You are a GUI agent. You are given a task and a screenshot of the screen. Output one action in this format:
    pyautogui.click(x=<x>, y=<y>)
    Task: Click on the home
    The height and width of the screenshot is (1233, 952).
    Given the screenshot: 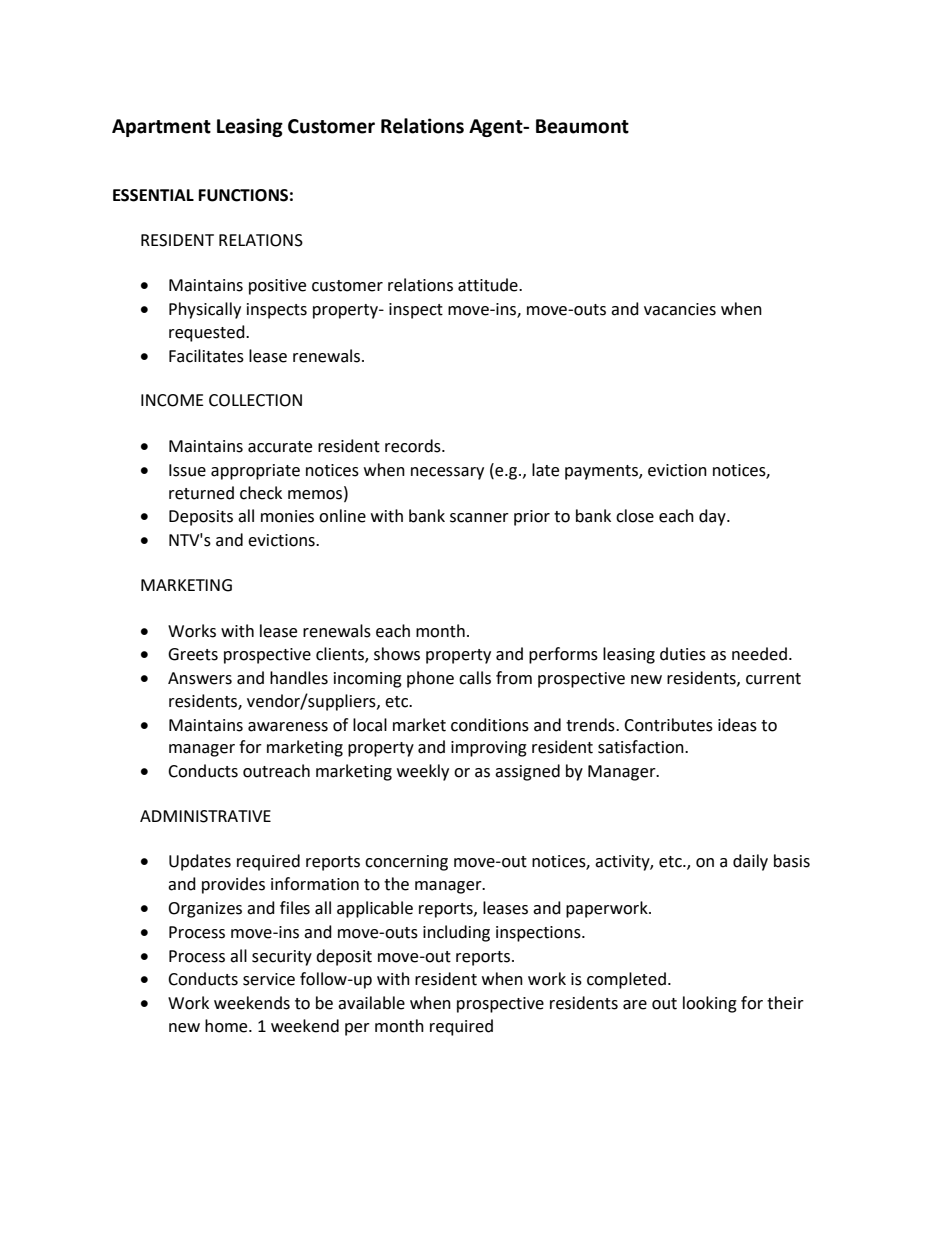 What is the action you would take?
    pyautogui.click(x=227, y=1026)
